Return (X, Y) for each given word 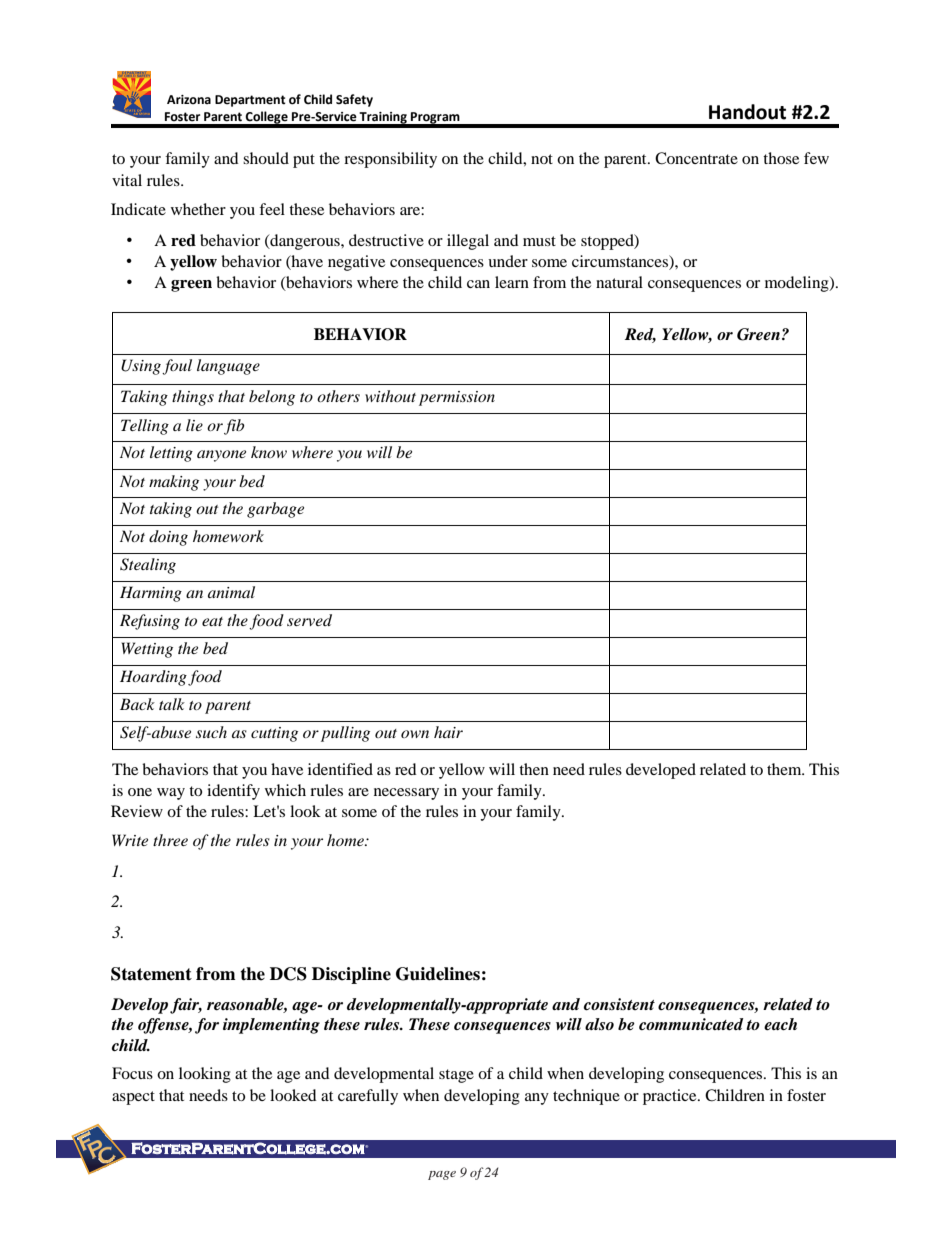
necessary (406, 794)
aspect (133, 1098)
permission (457, 398)
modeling (798, 284)
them (785, 769)
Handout (747, 112)
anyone (221, 456)
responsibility (390, 160)
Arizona (189, 100)
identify (233, 792)
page (442, 1175)
